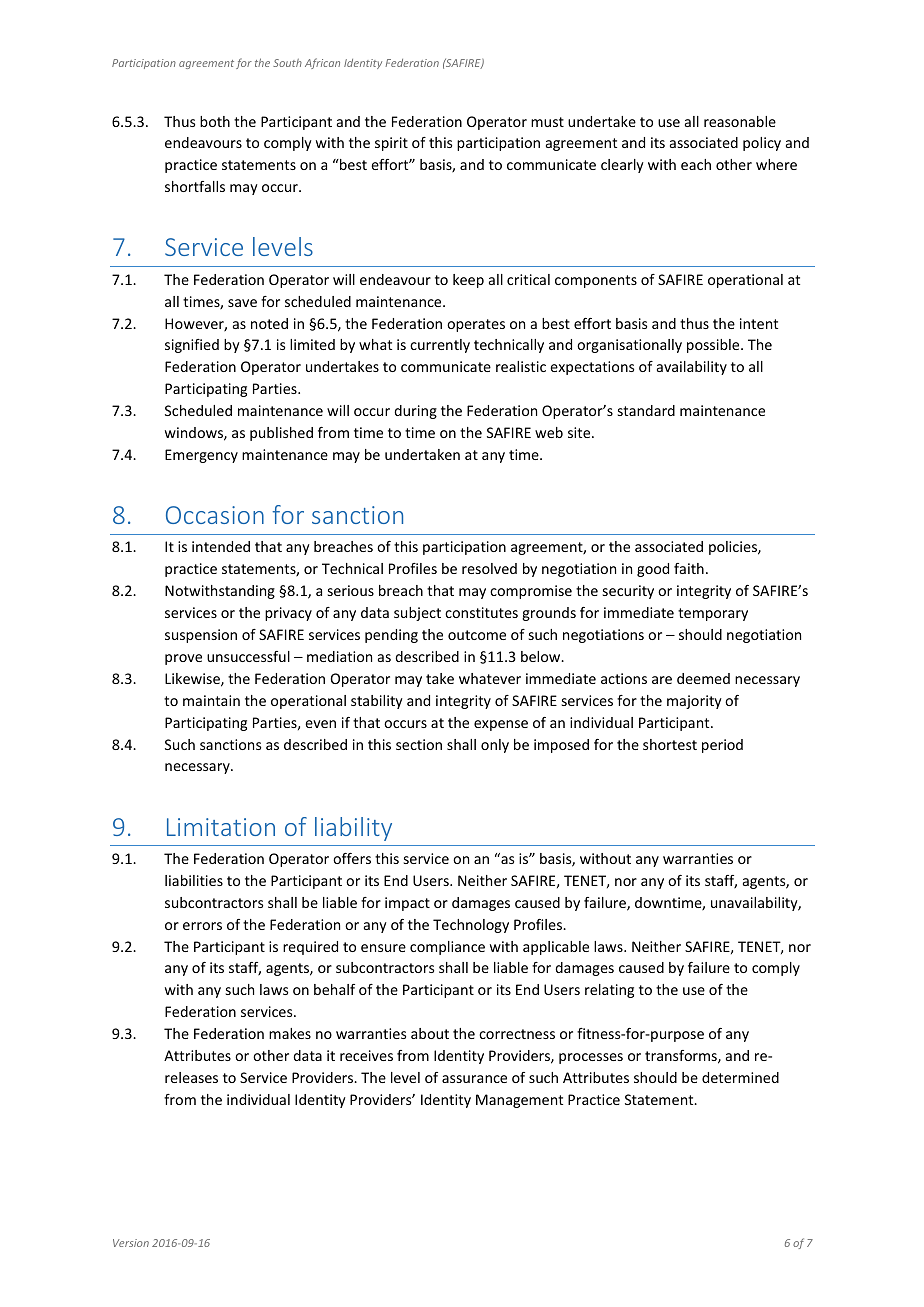 The width and height of the screenshot is (924, 1307). I want to click on errors, so click(202, 926).
